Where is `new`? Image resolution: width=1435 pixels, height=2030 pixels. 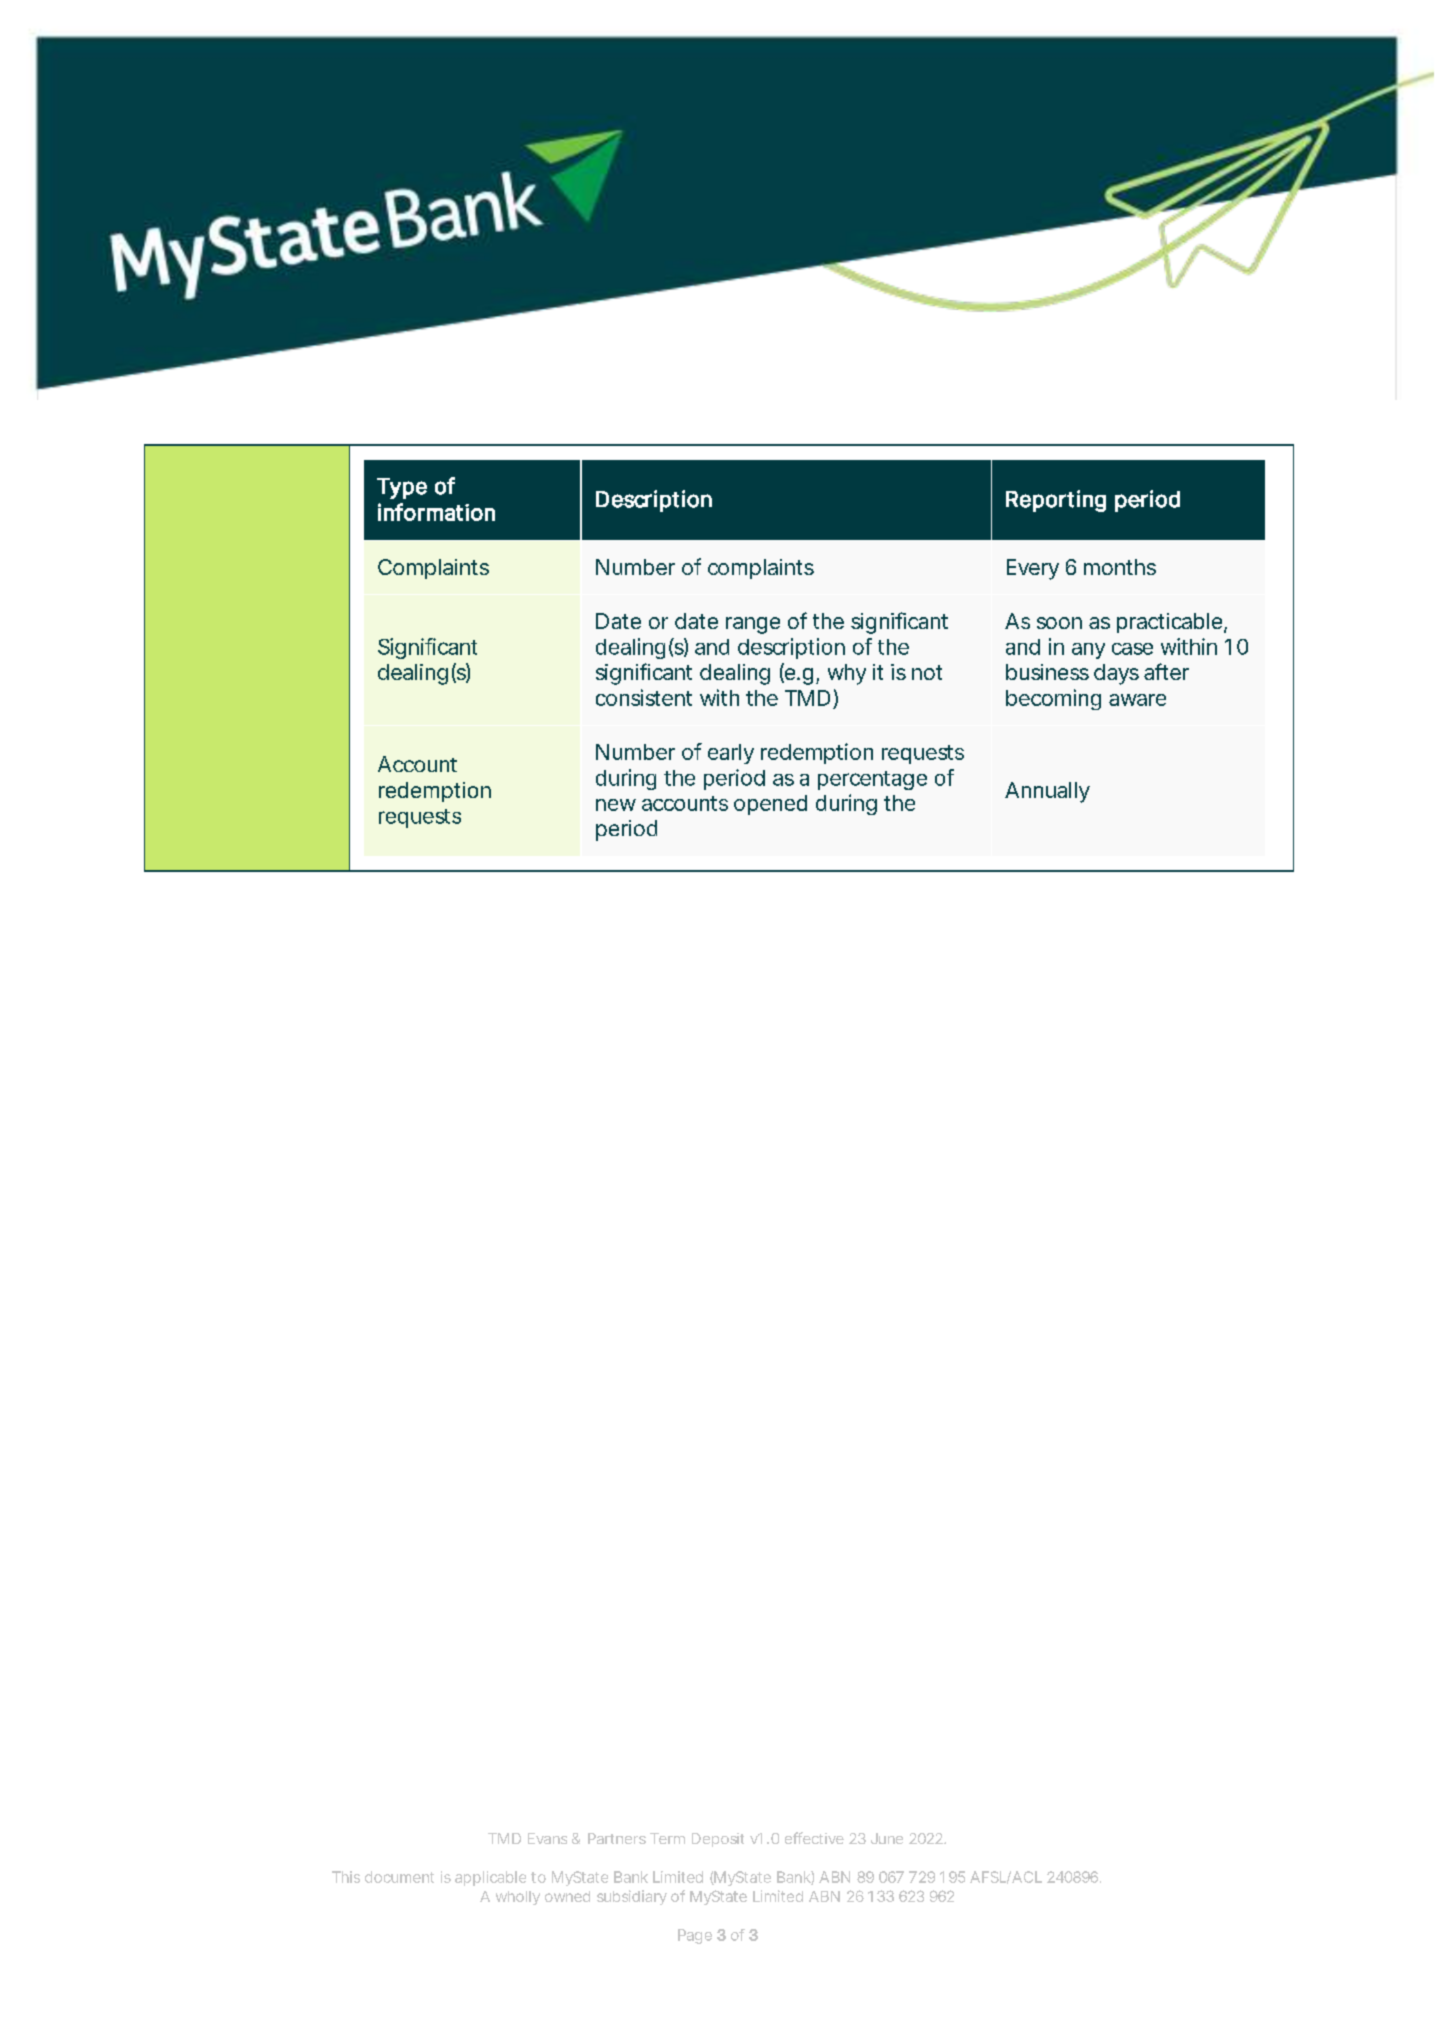
new is located at coordinates (616, 805).
